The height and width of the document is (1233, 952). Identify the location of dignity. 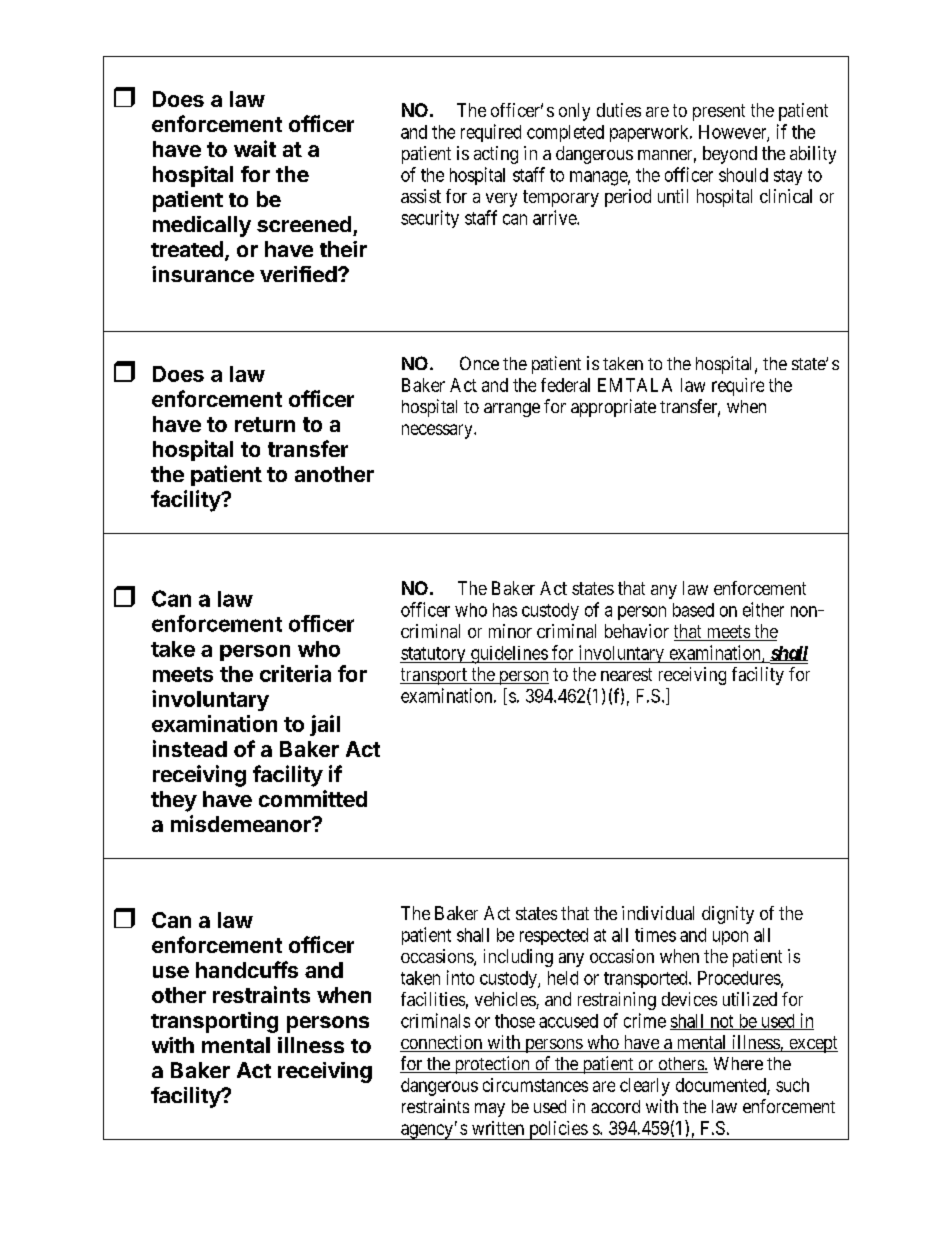
(728, 915).
